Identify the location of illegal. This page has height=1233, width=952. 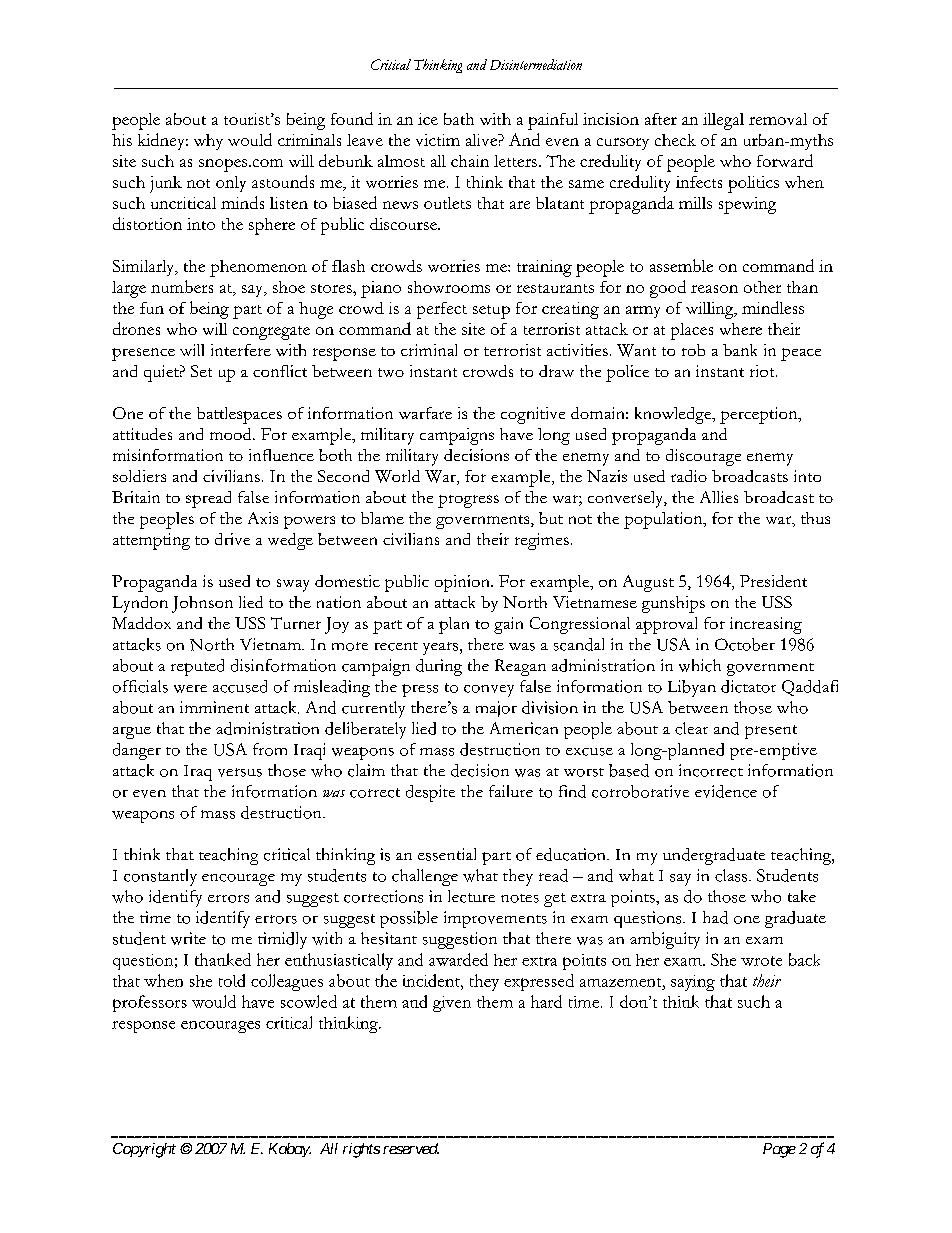
(723, 121).
